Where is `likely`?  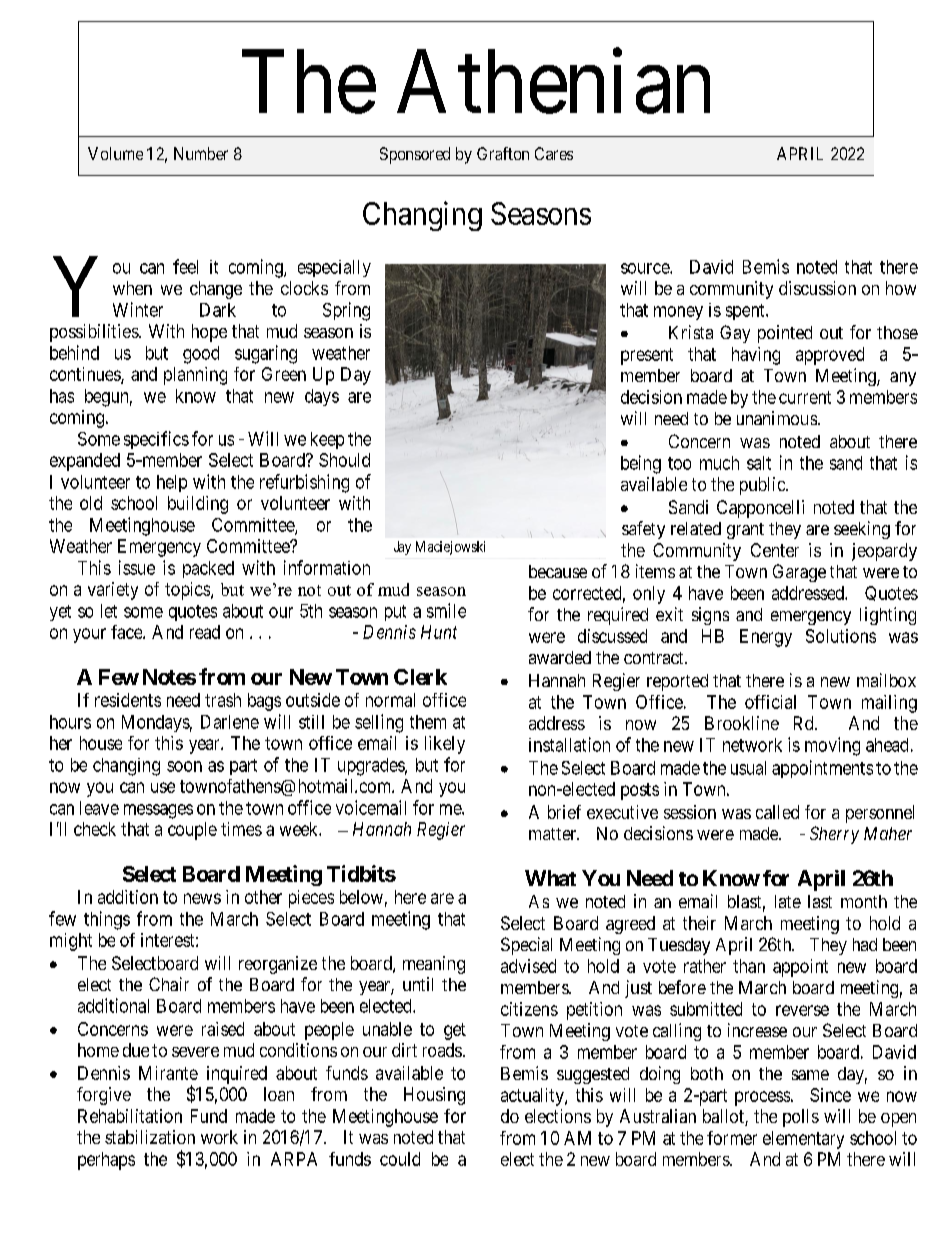
likely is located at coordinates (445, 745).
